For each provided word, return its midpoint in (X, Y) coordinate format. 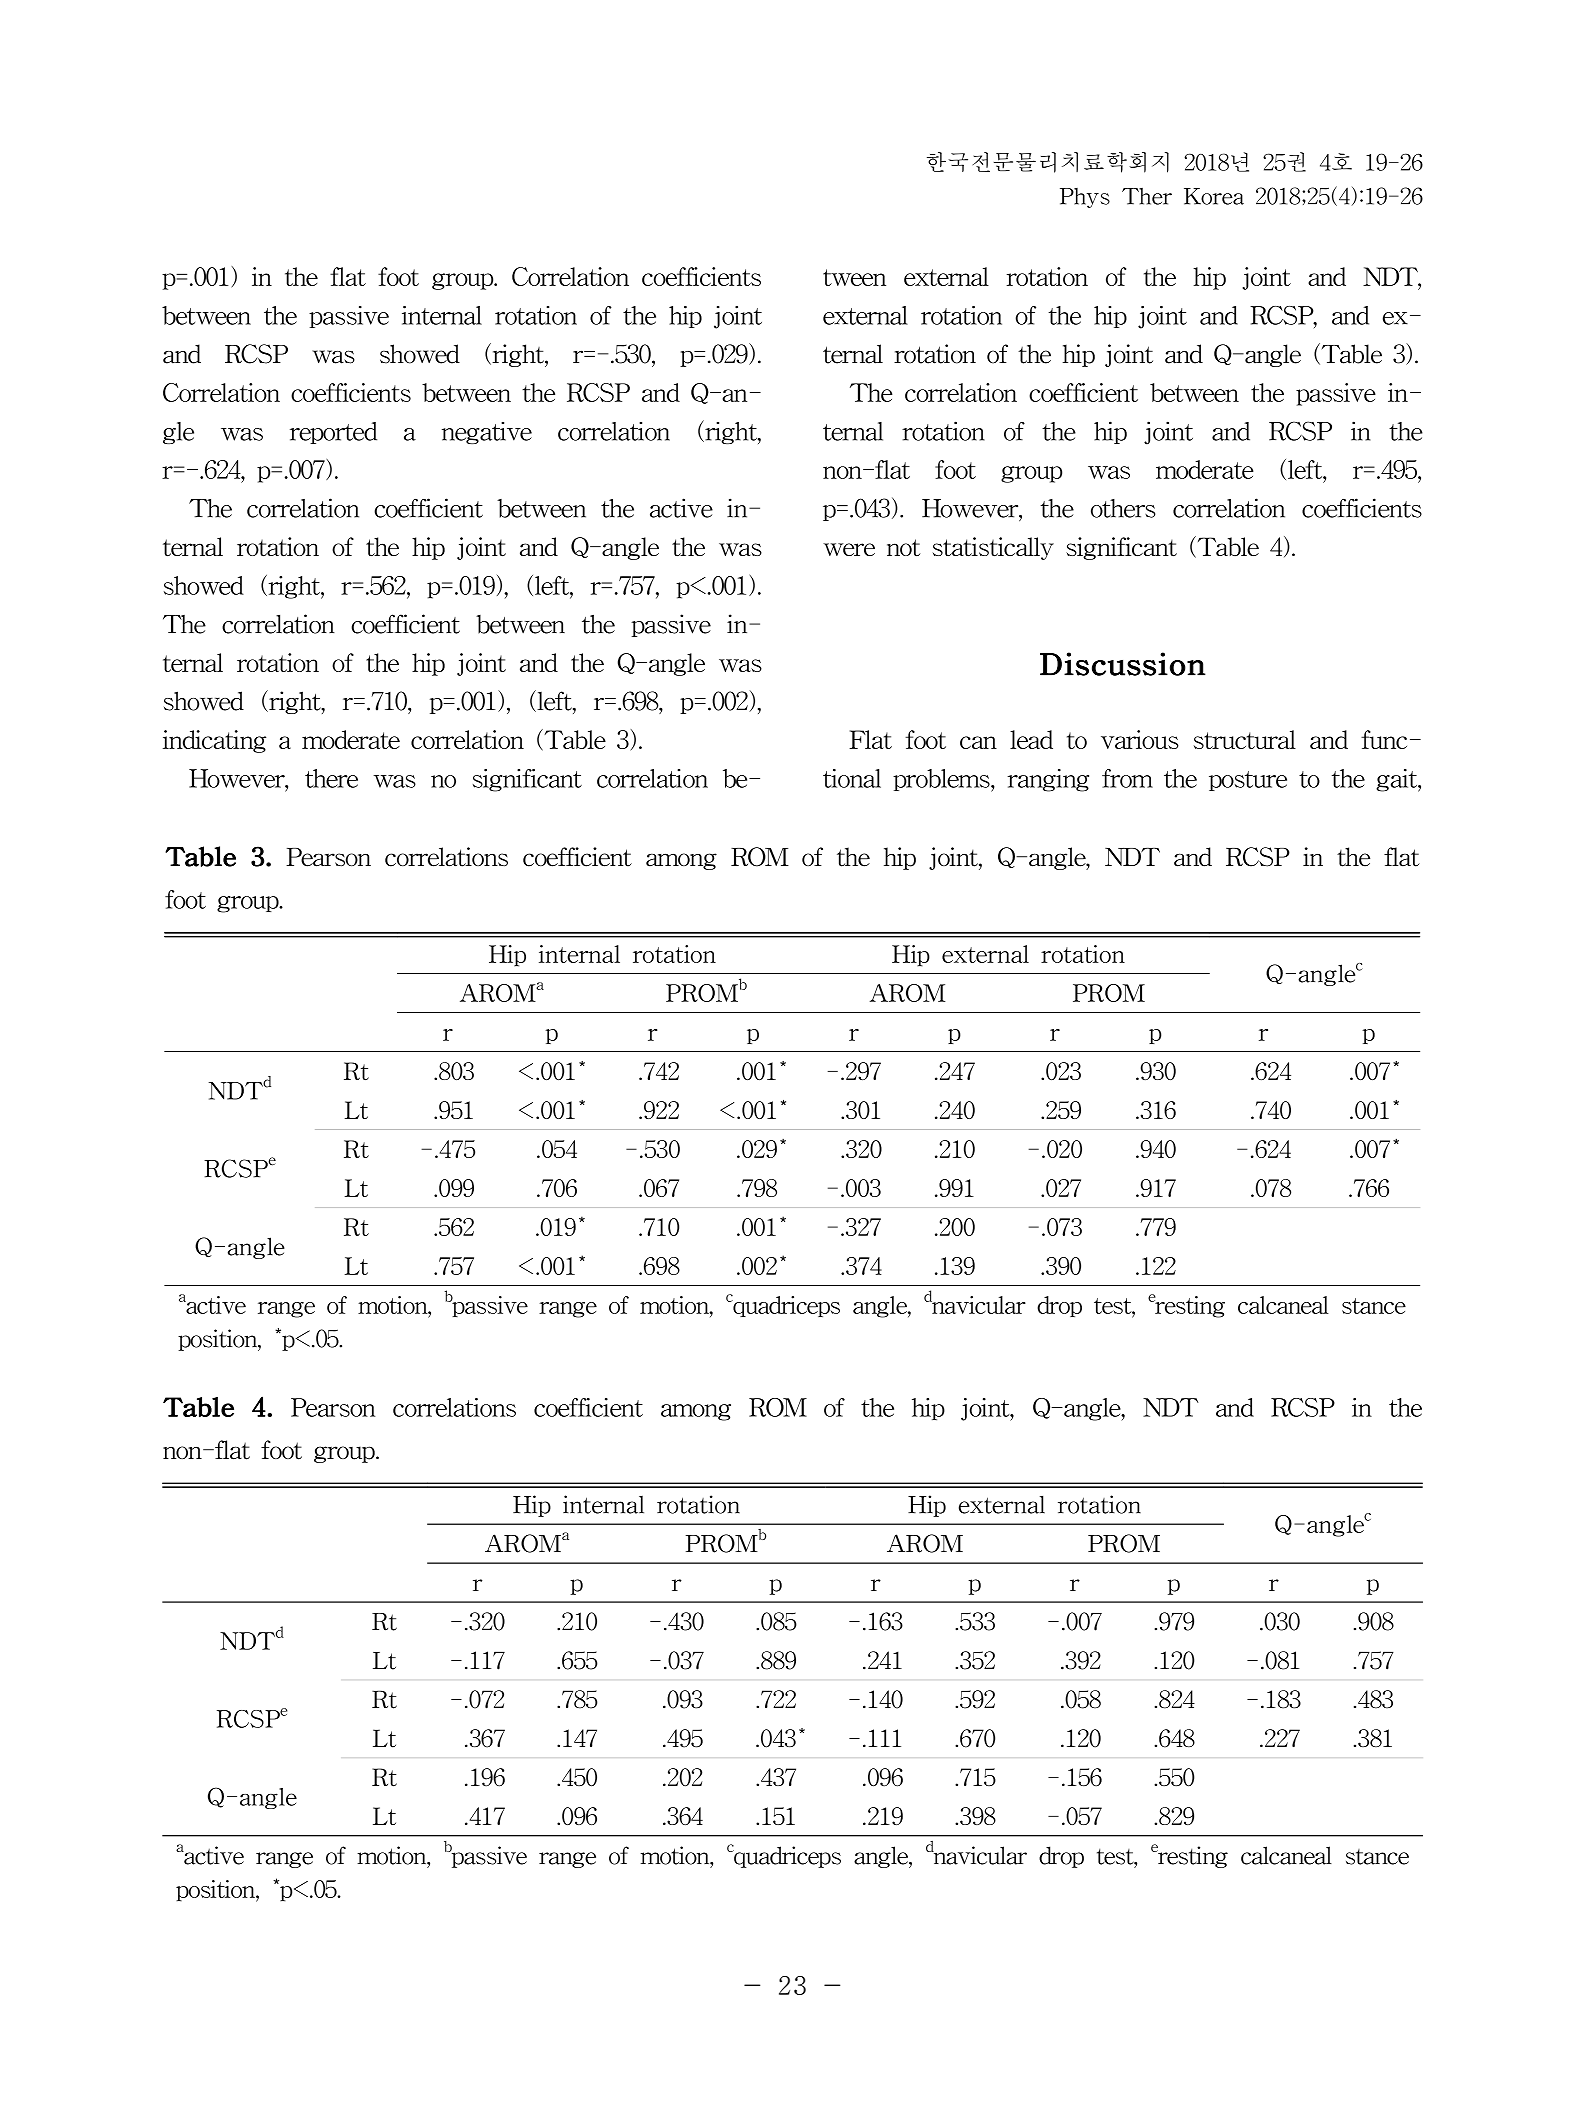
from (1127, 778)
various (1140, 739)
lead (1031, 739)
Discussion (1123, 664)
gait (1398, 780)
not (913, 548)
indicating (214, 741)
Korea (1214, 196)
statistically (993, 548)
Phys (1092, 198)
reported (333, 433)
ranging (1048, 780)
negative (487, 433)
